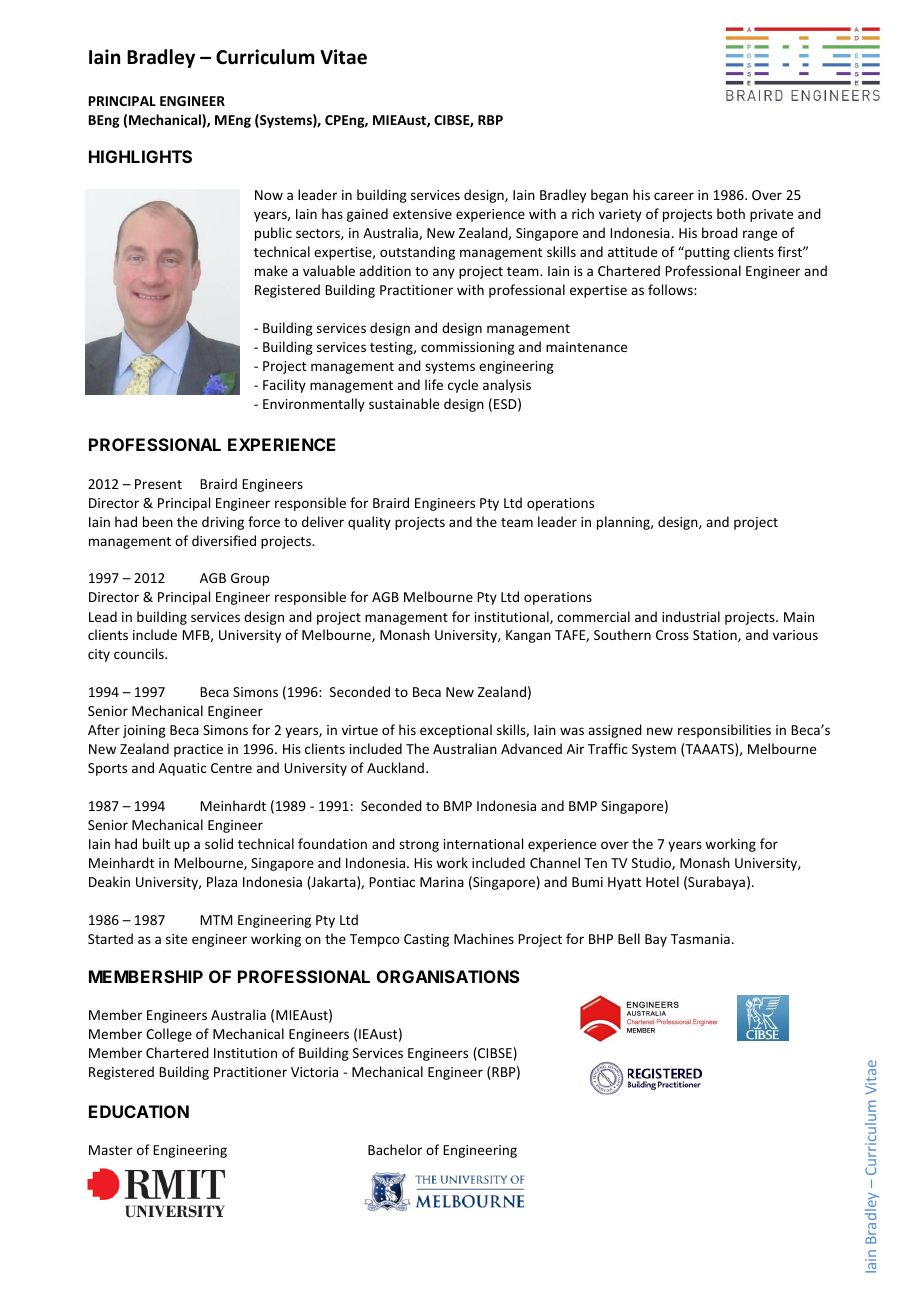  Describe the element at coordinates (140, 156) in the image. I see `HIGHLIGHTS` at that location.
